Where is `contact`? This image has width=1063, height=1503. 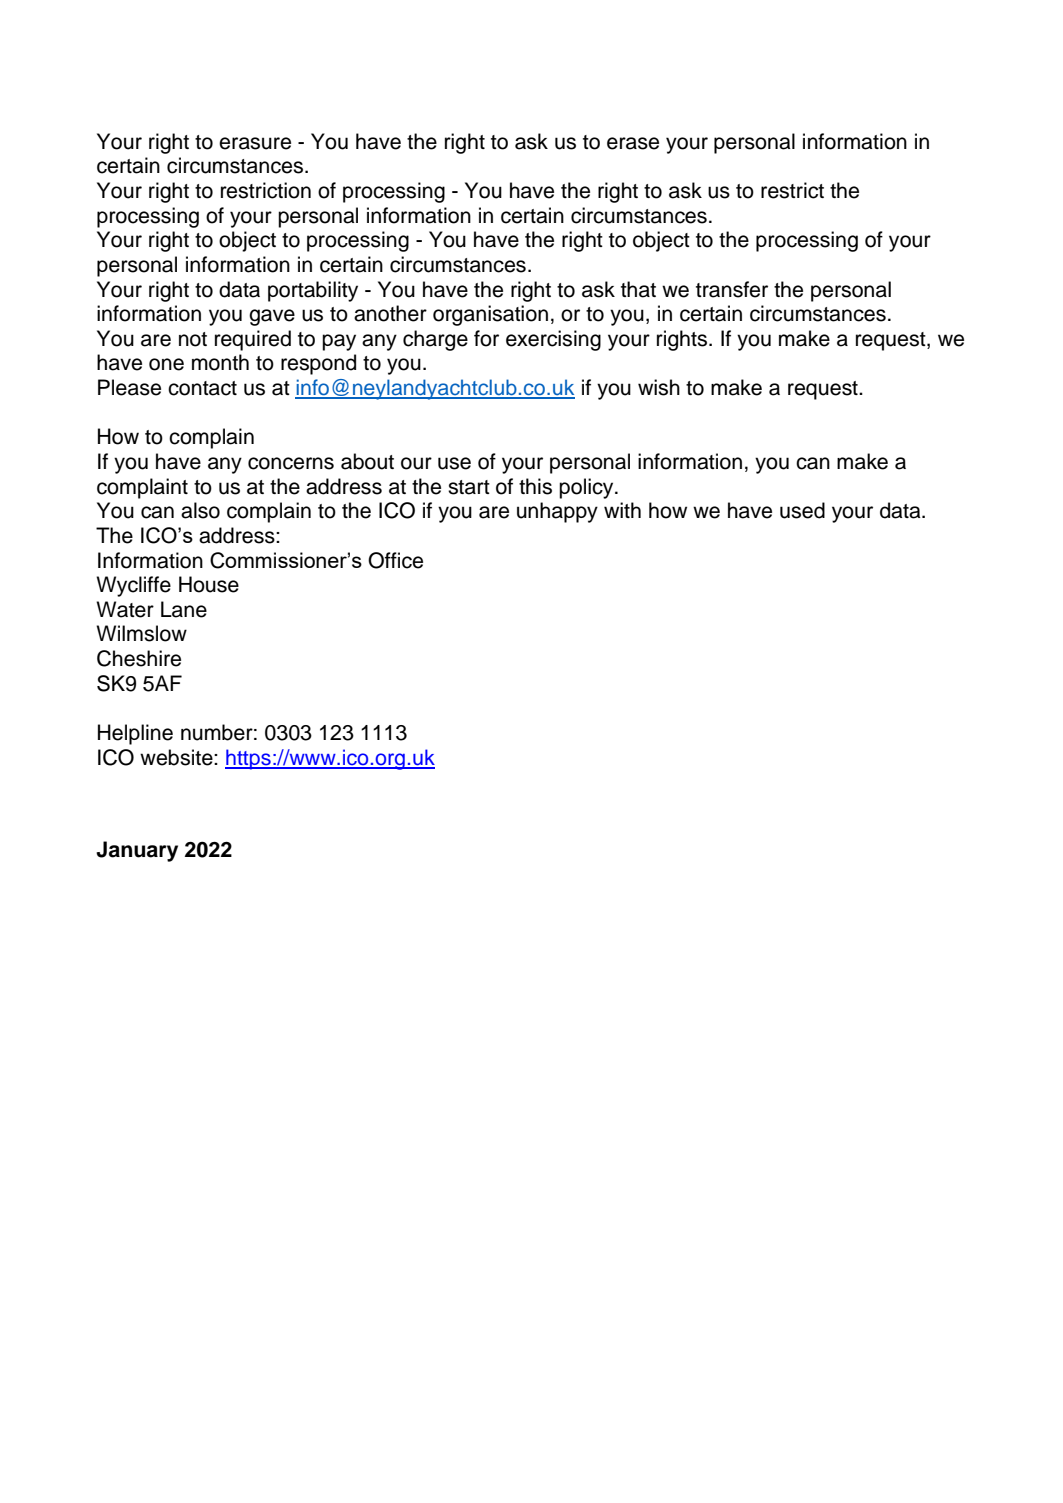
contact is located at coordinates (202, 388).
